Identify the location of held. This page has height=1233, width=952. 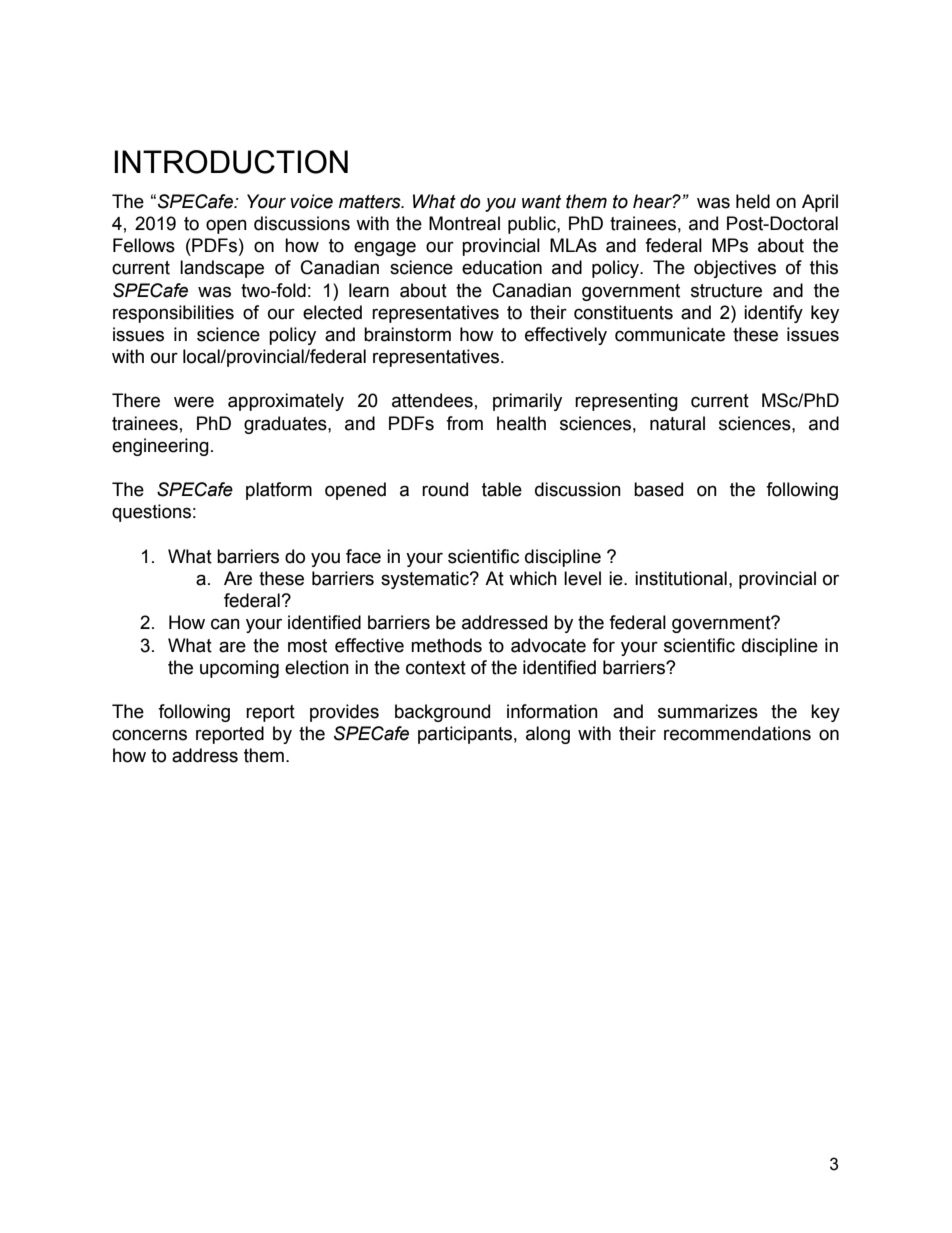
(753, 201).
